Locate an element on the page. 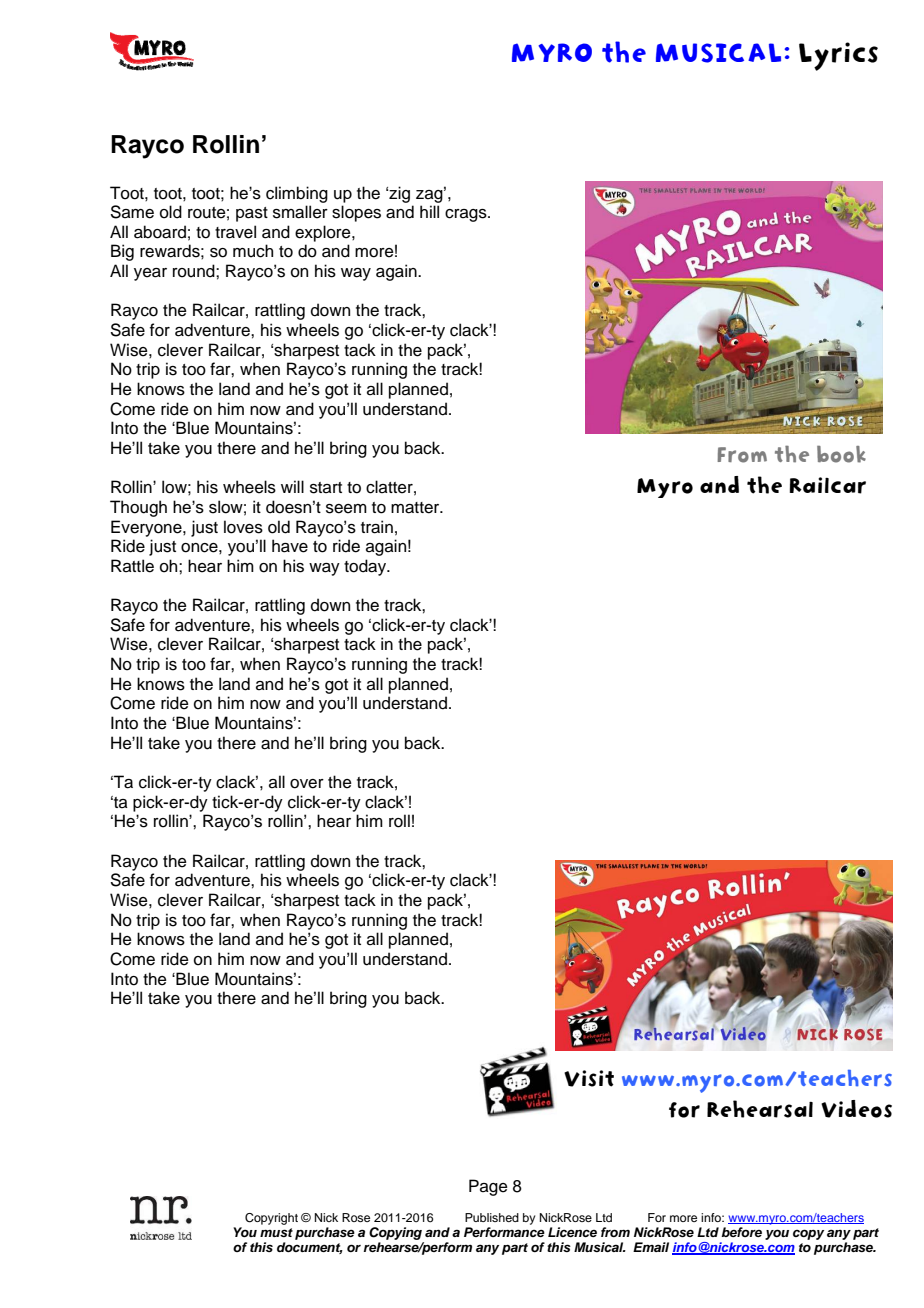 This document has width=924, height=1308. Published is located at coordinates (492, 1217).
